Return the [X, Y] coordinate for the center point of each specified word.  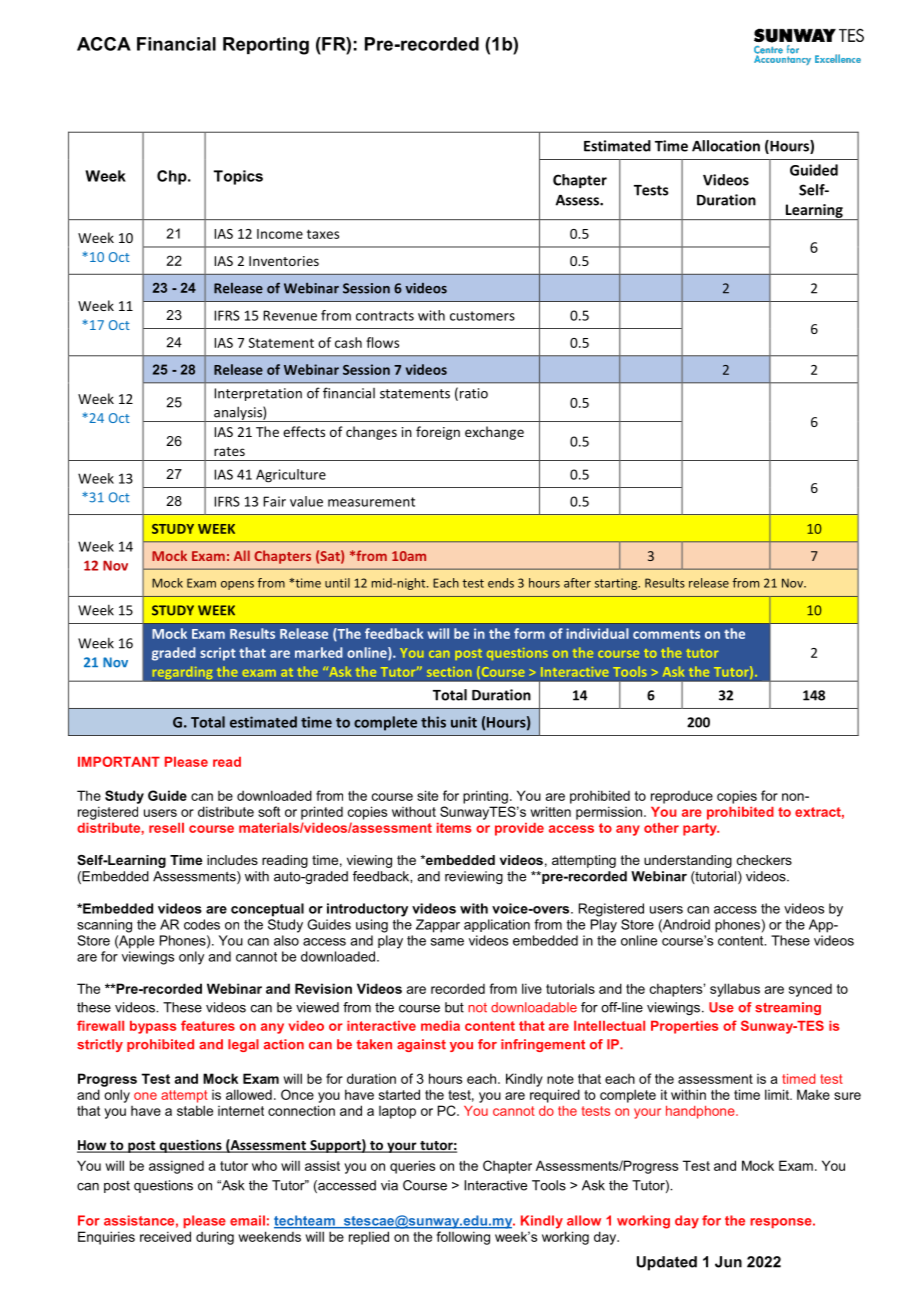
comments [666, 634]
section [449, 672]
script [218, 654]
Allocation [726, 146]
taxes [323, 234]
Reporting [266, 46]
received [165, 1236]
